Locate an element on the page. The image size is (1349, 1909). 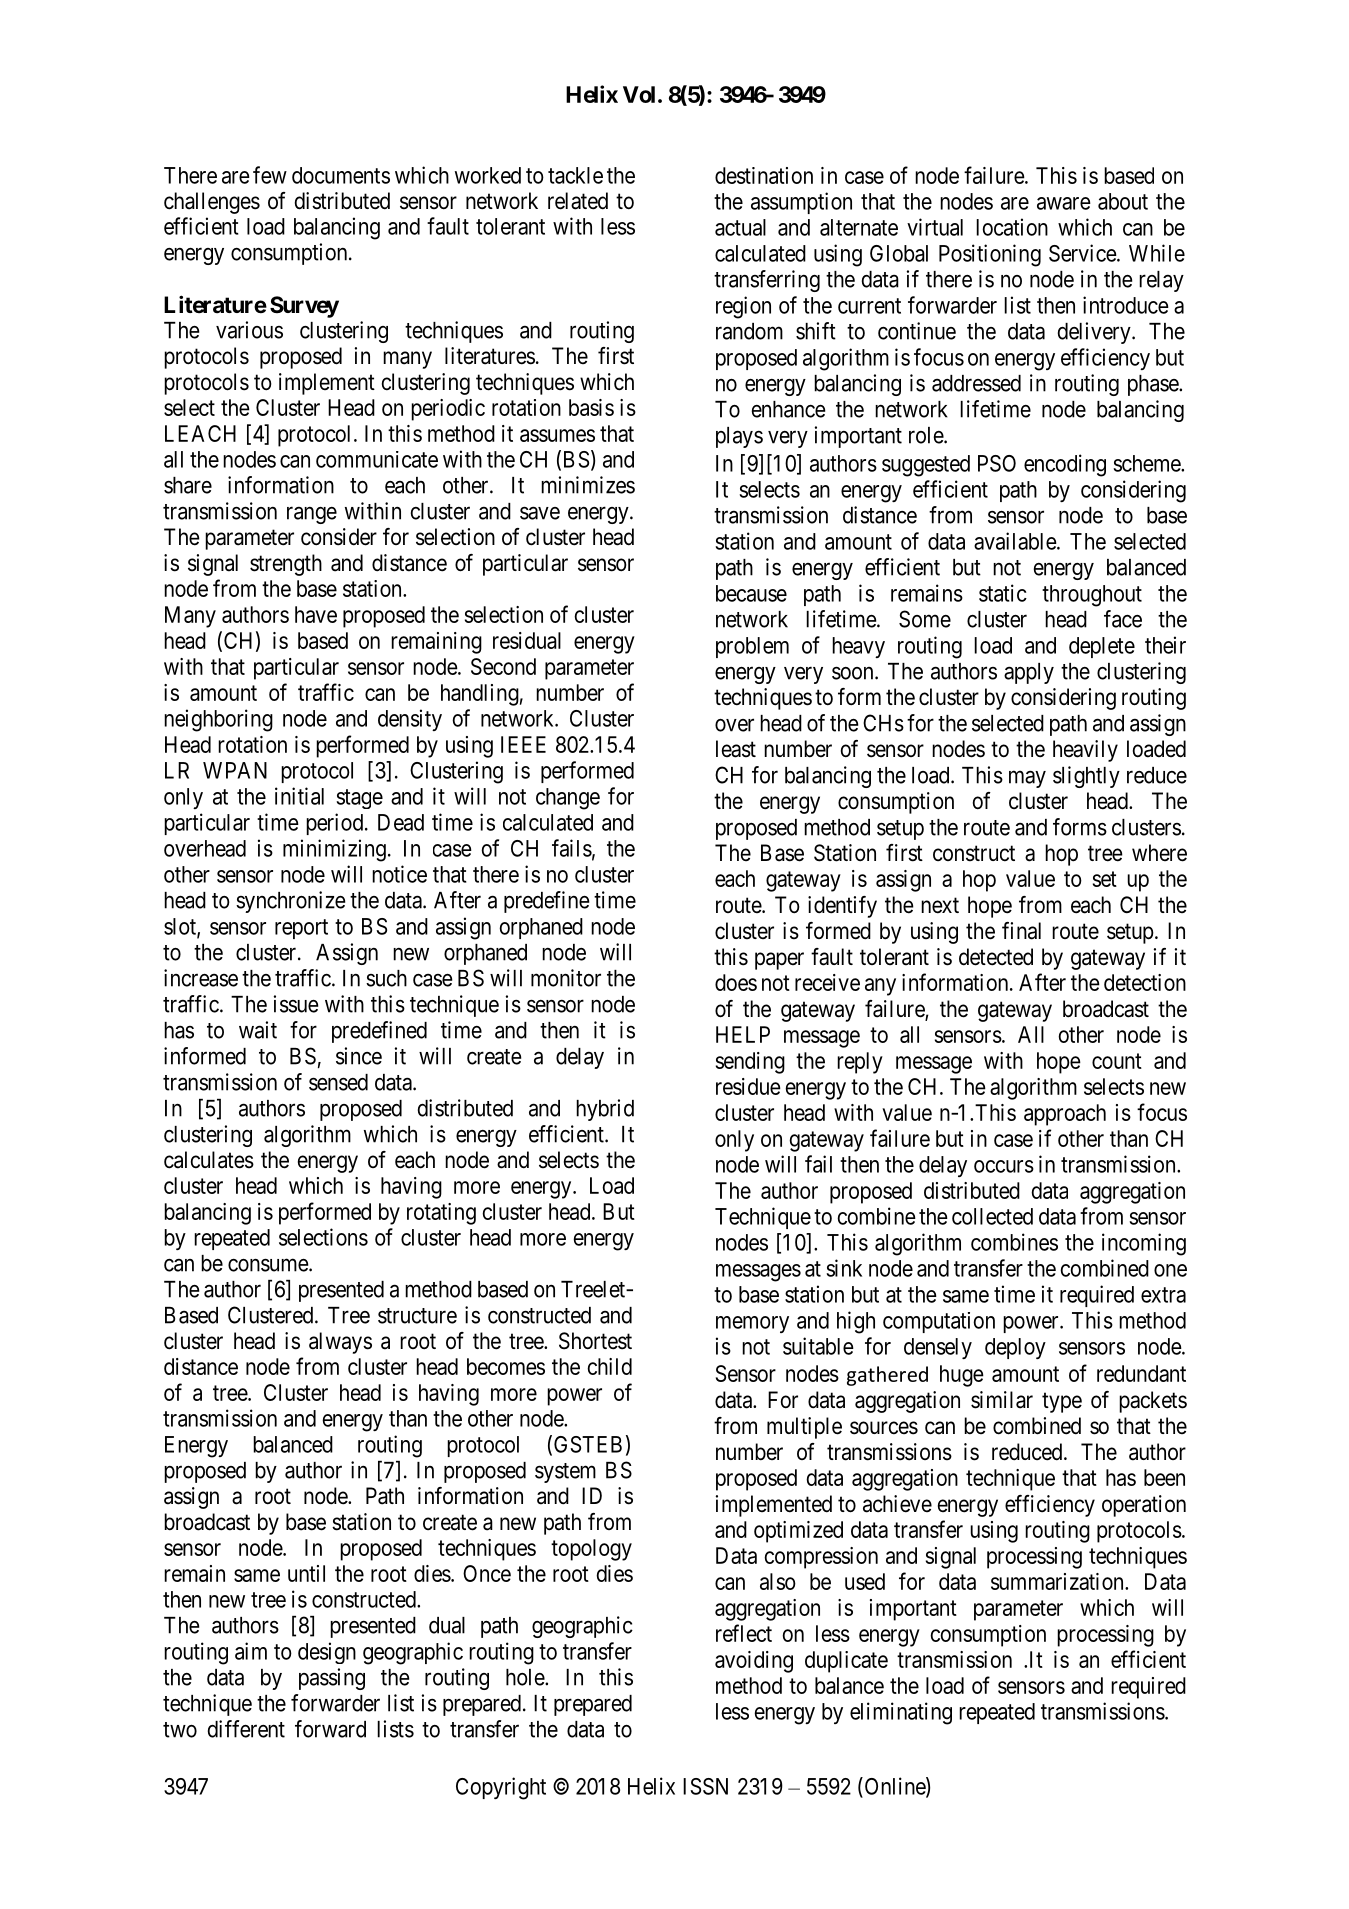
different is located at coordinates (246, 1729).
